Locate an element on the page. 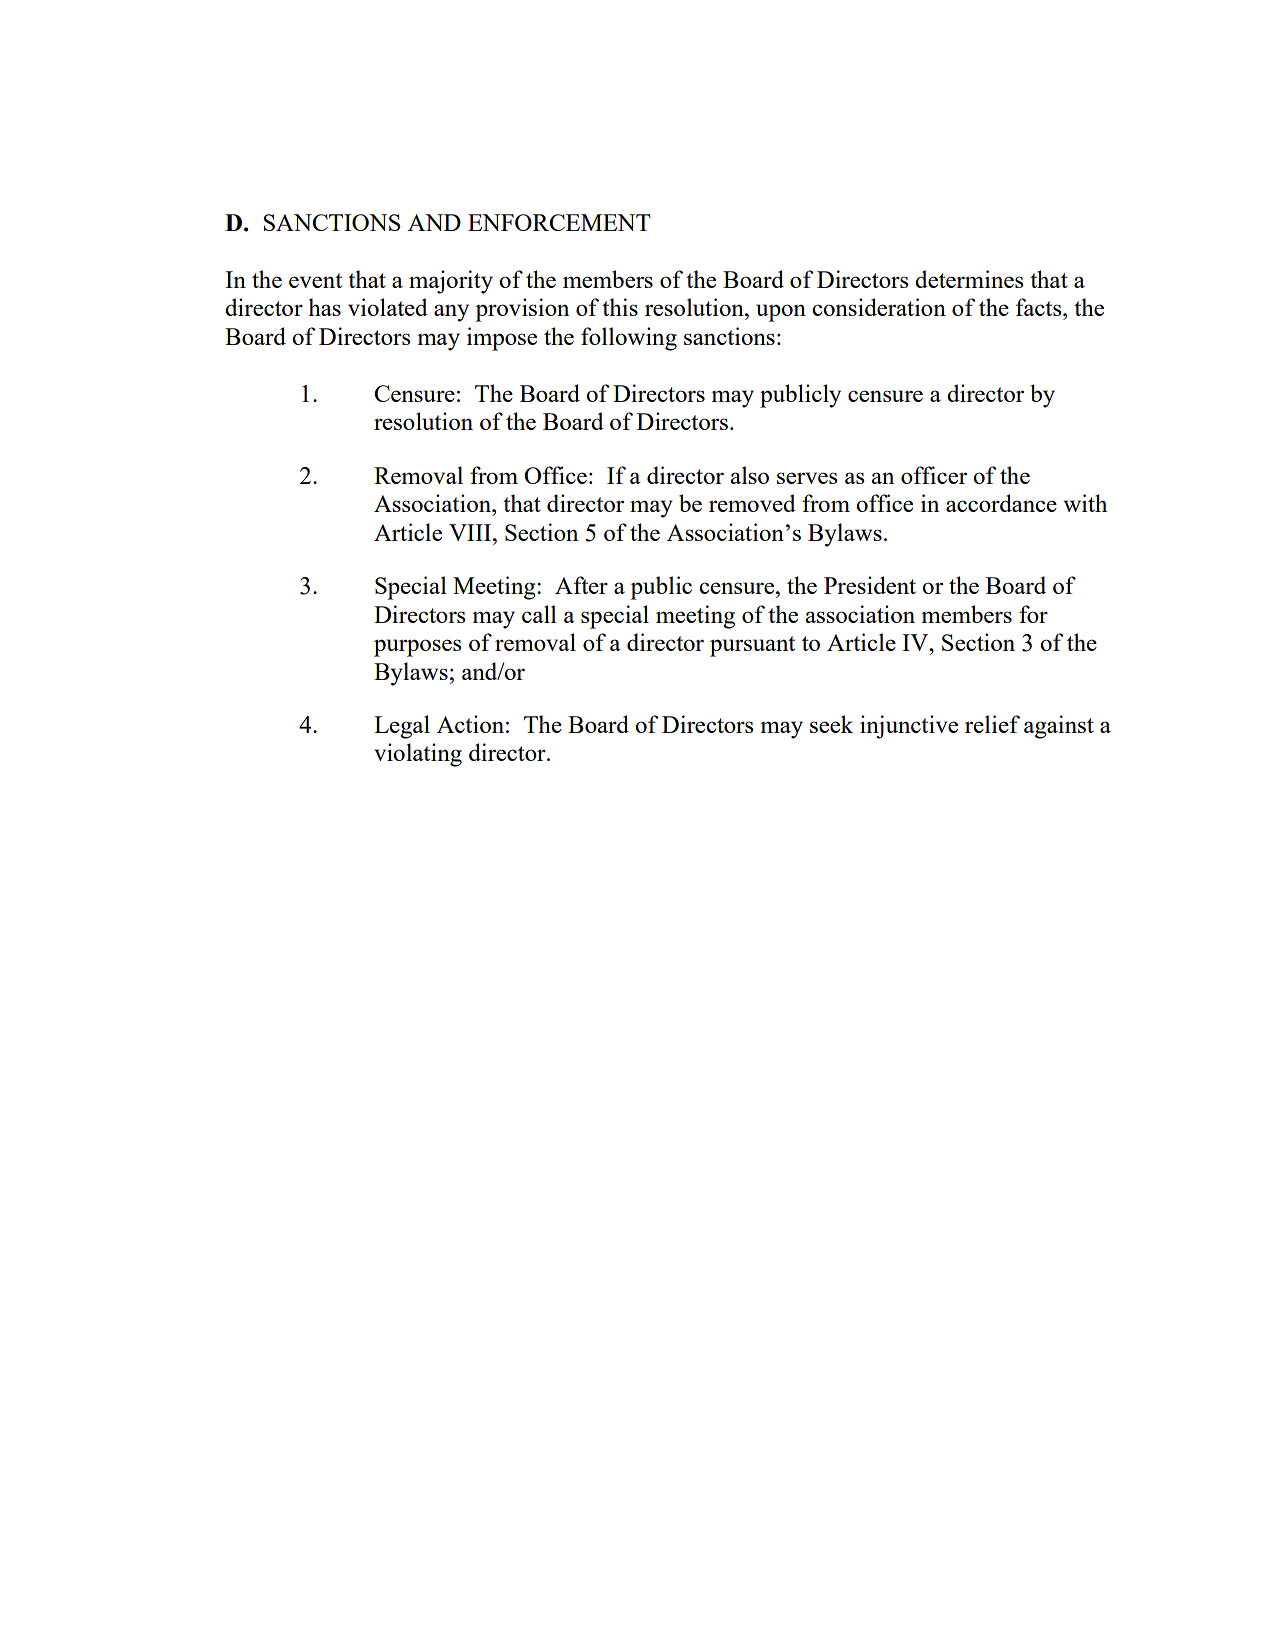 Image resolution: width=1265 pixels, height=1637 pixels. following is located at coordinates (629, 339).
